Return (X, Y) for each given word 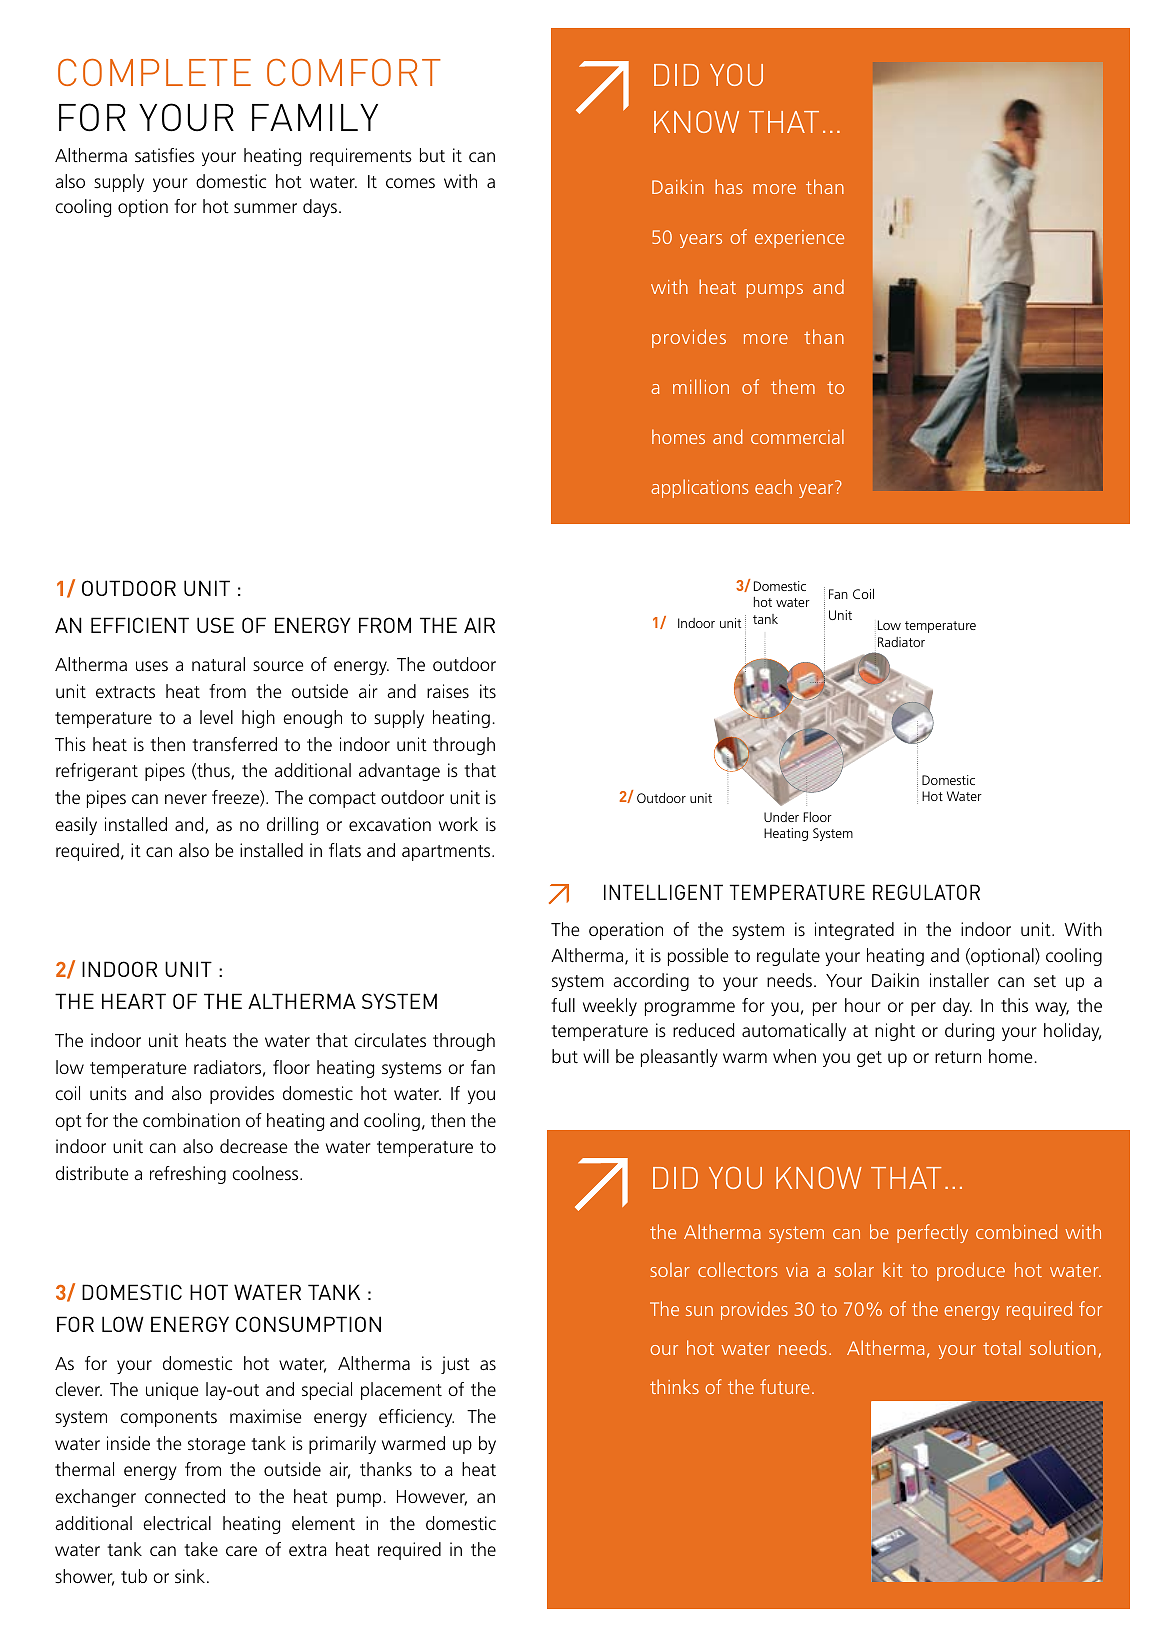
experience (799, 239)
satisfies (165, 155)
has (729, 186)
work (458, 824)
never (186, 799)
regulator (926, 892)
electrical (177, 1523)
